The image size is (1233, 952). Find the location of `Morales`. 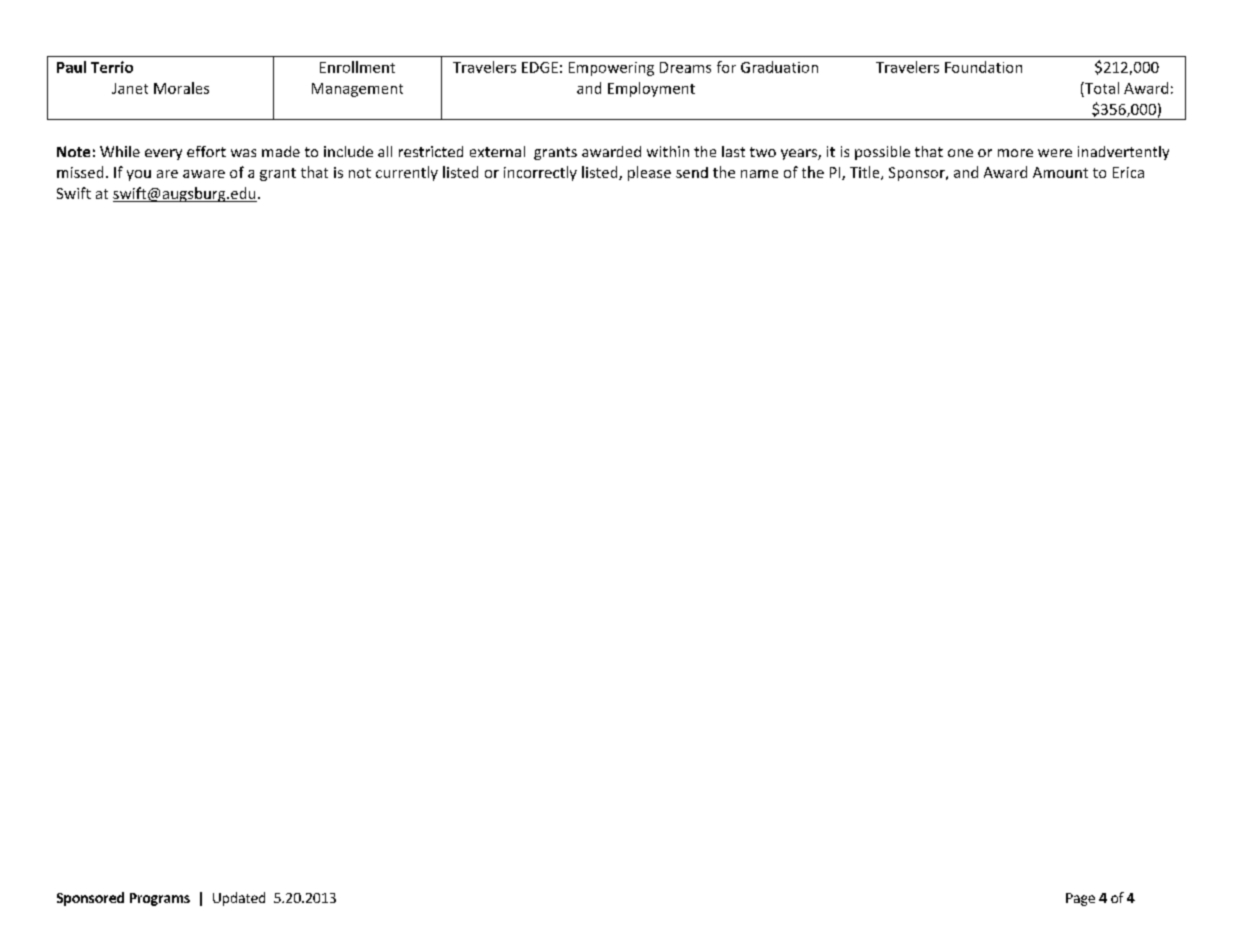

Morales is located at coordinates (181, 88).
